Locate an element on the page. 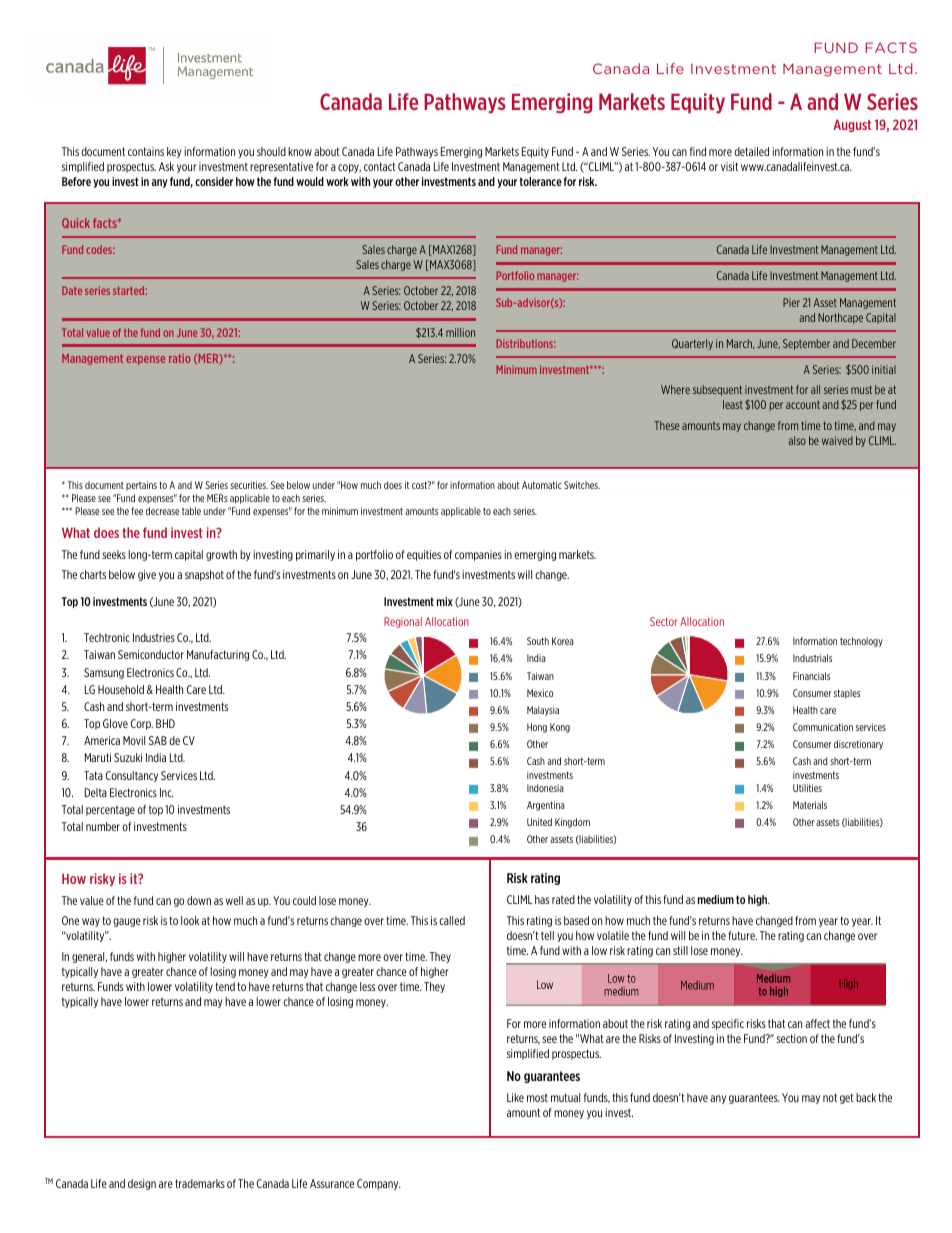  Hong is located at coordinates (537, 728).
